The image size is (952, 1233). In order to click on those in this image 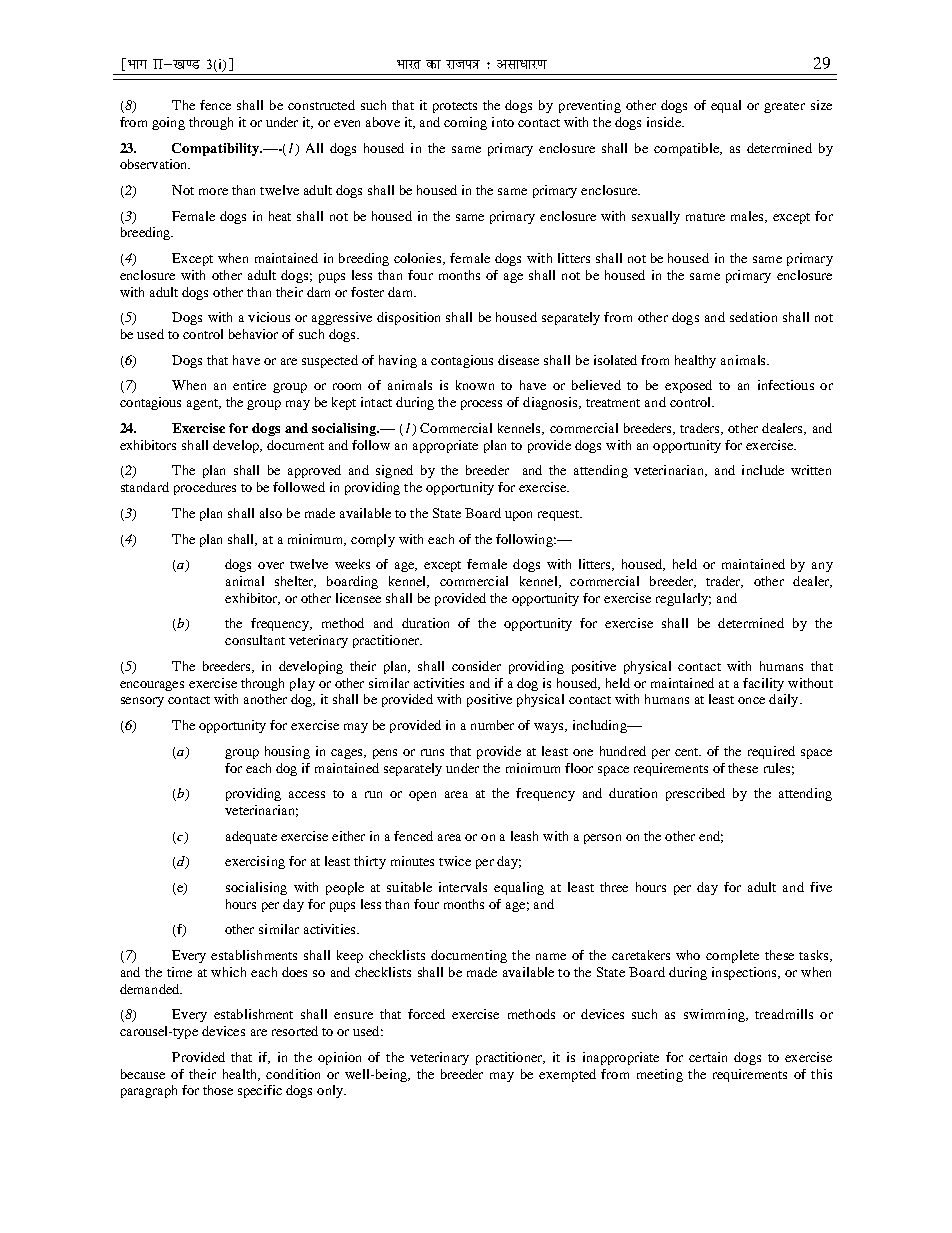, I will do `click(218, 1090)`.
